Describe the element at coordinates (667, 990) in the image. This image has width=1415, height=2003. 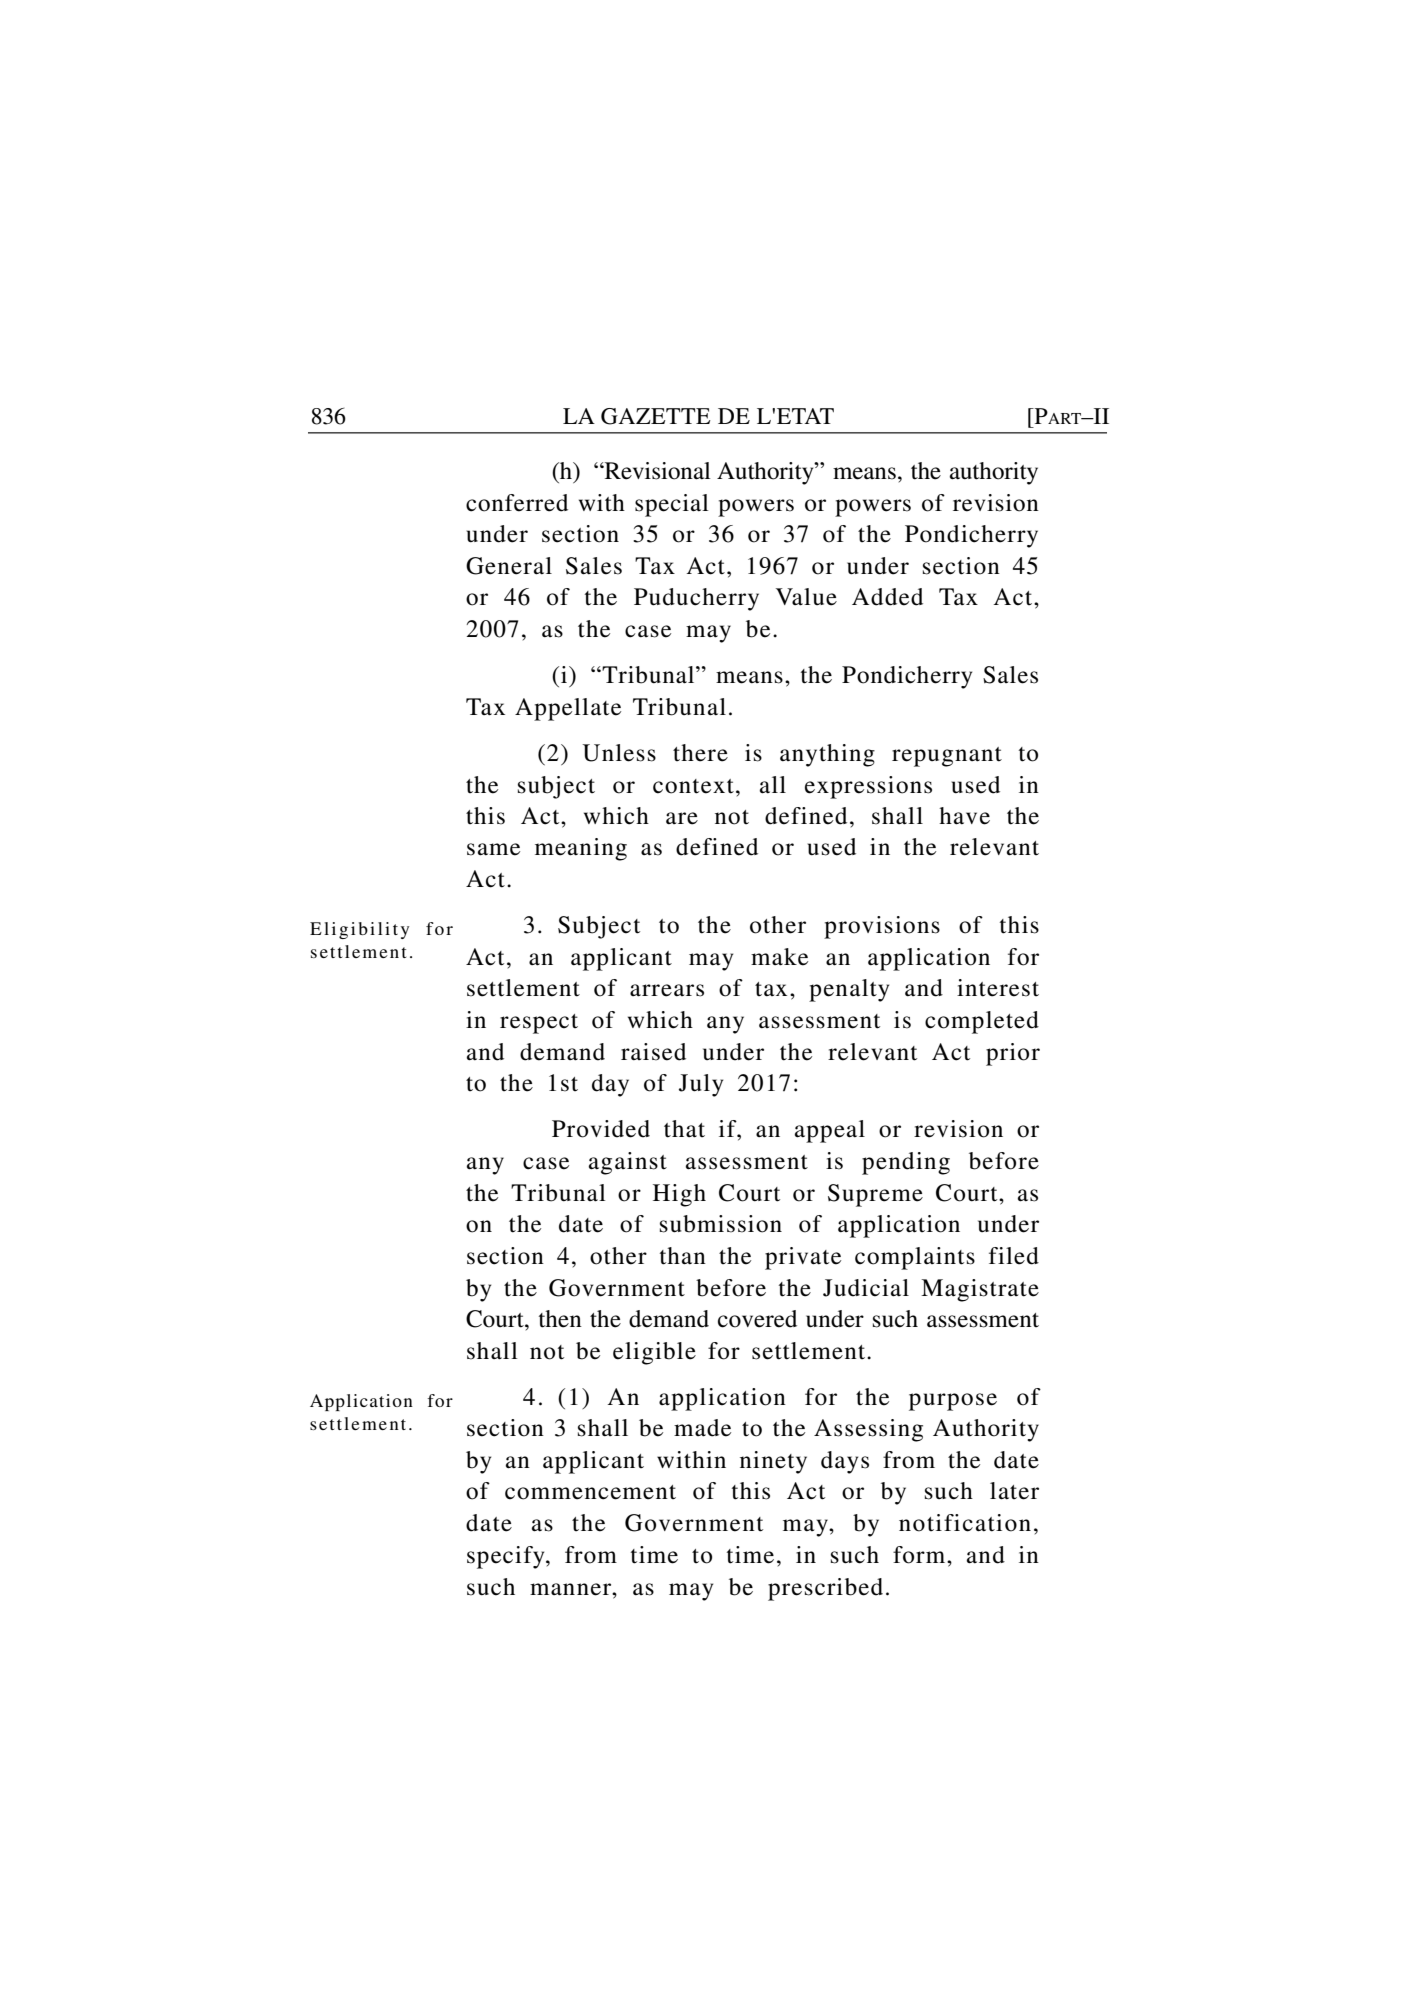
I see `arrears` at that location.
